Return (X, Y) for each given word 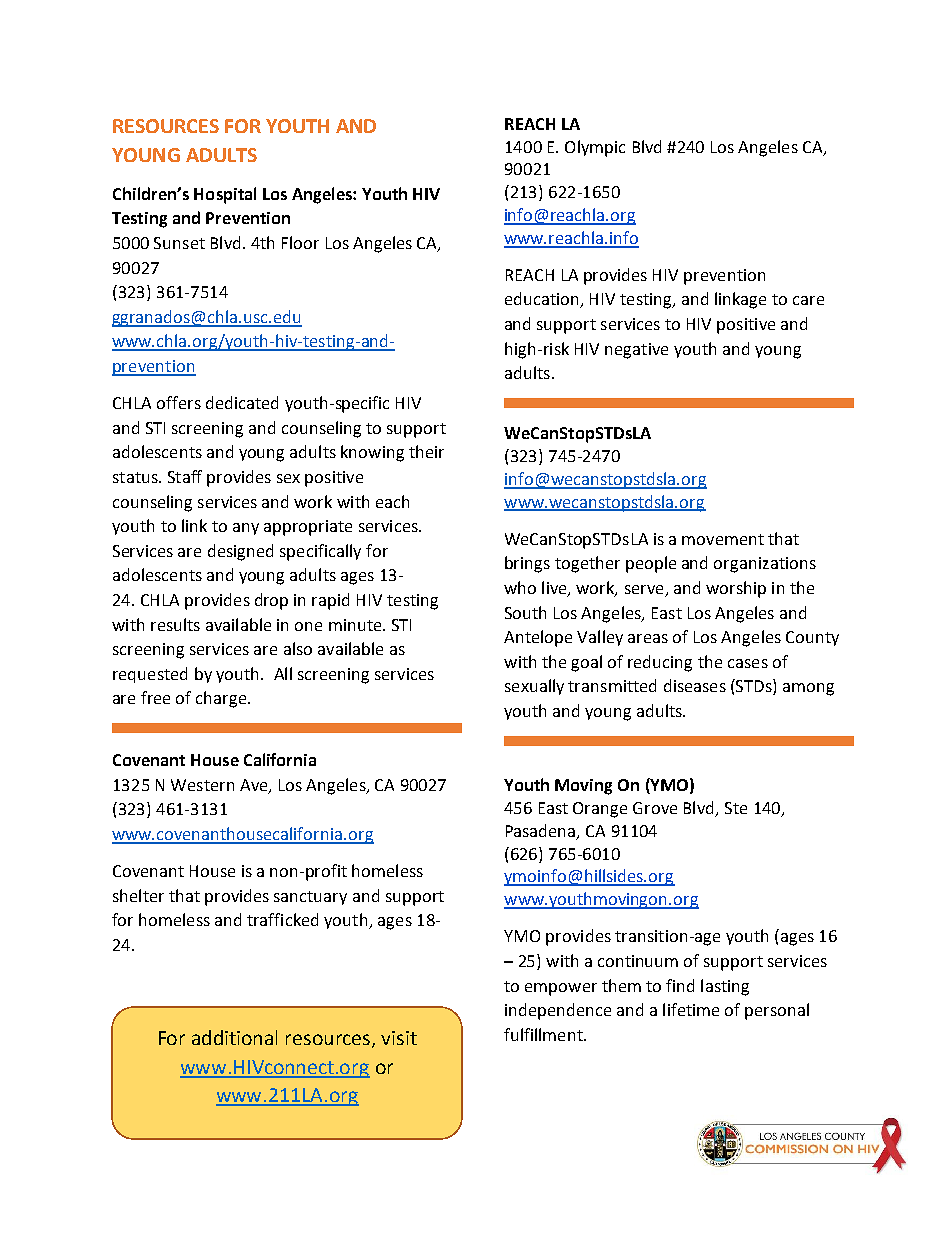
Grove (655, 808)
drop (271, 601)
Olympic (595, 148)
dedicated (242, 402)
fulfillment (544, 1034)
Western (202, 785)
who (520, 587)
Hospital (225, 195)
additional (234, 1037)
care (808, 300)
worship (736, 589)
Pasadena (542, 831)
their (426, 451)
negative (636, 351)
